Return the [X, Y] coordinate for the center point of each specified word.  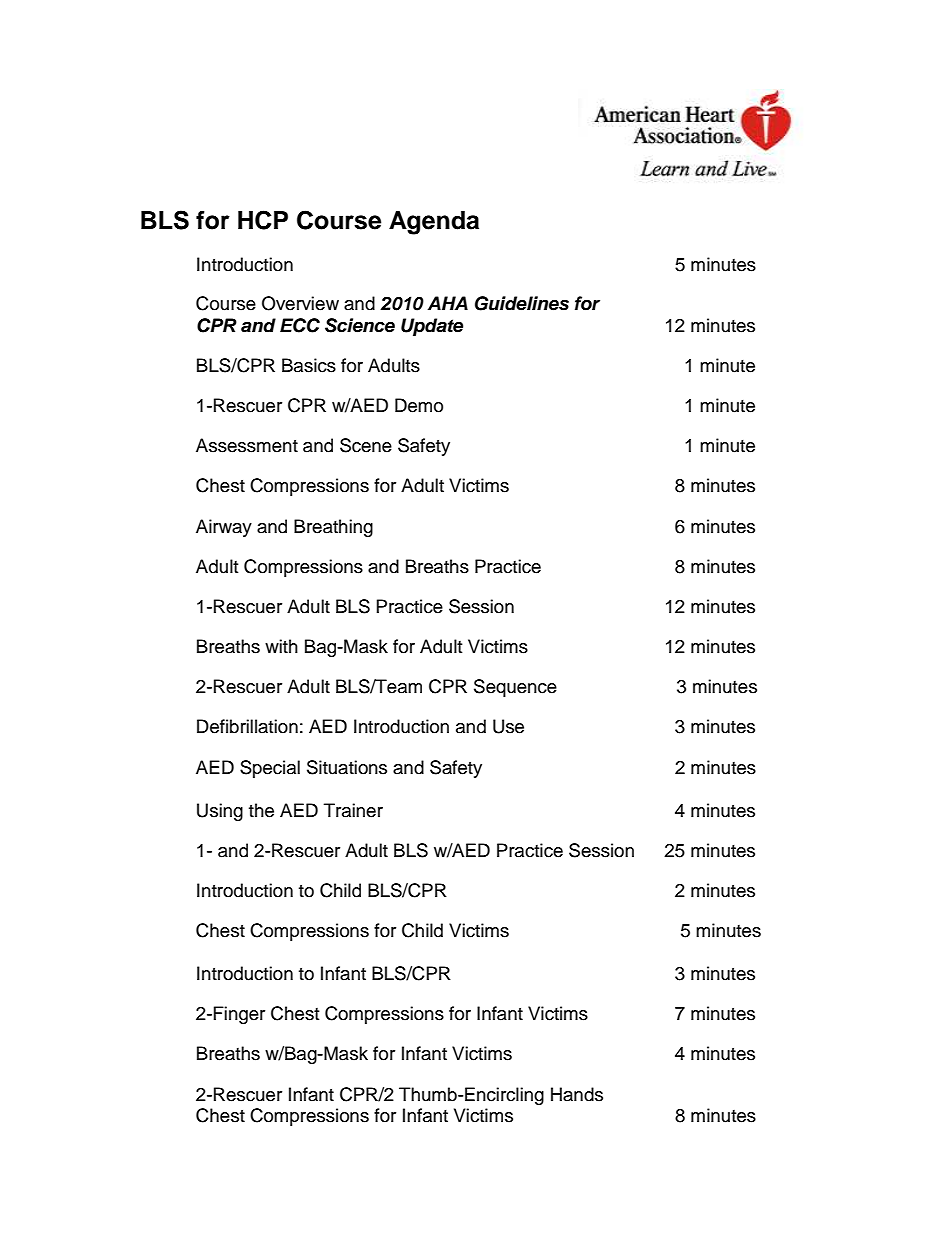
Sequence [515, 688]
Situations [347, 767]
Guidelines [522, 303]
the [261, 810]
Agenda [434, 223]
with [281, 646]
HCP [263, 220]
